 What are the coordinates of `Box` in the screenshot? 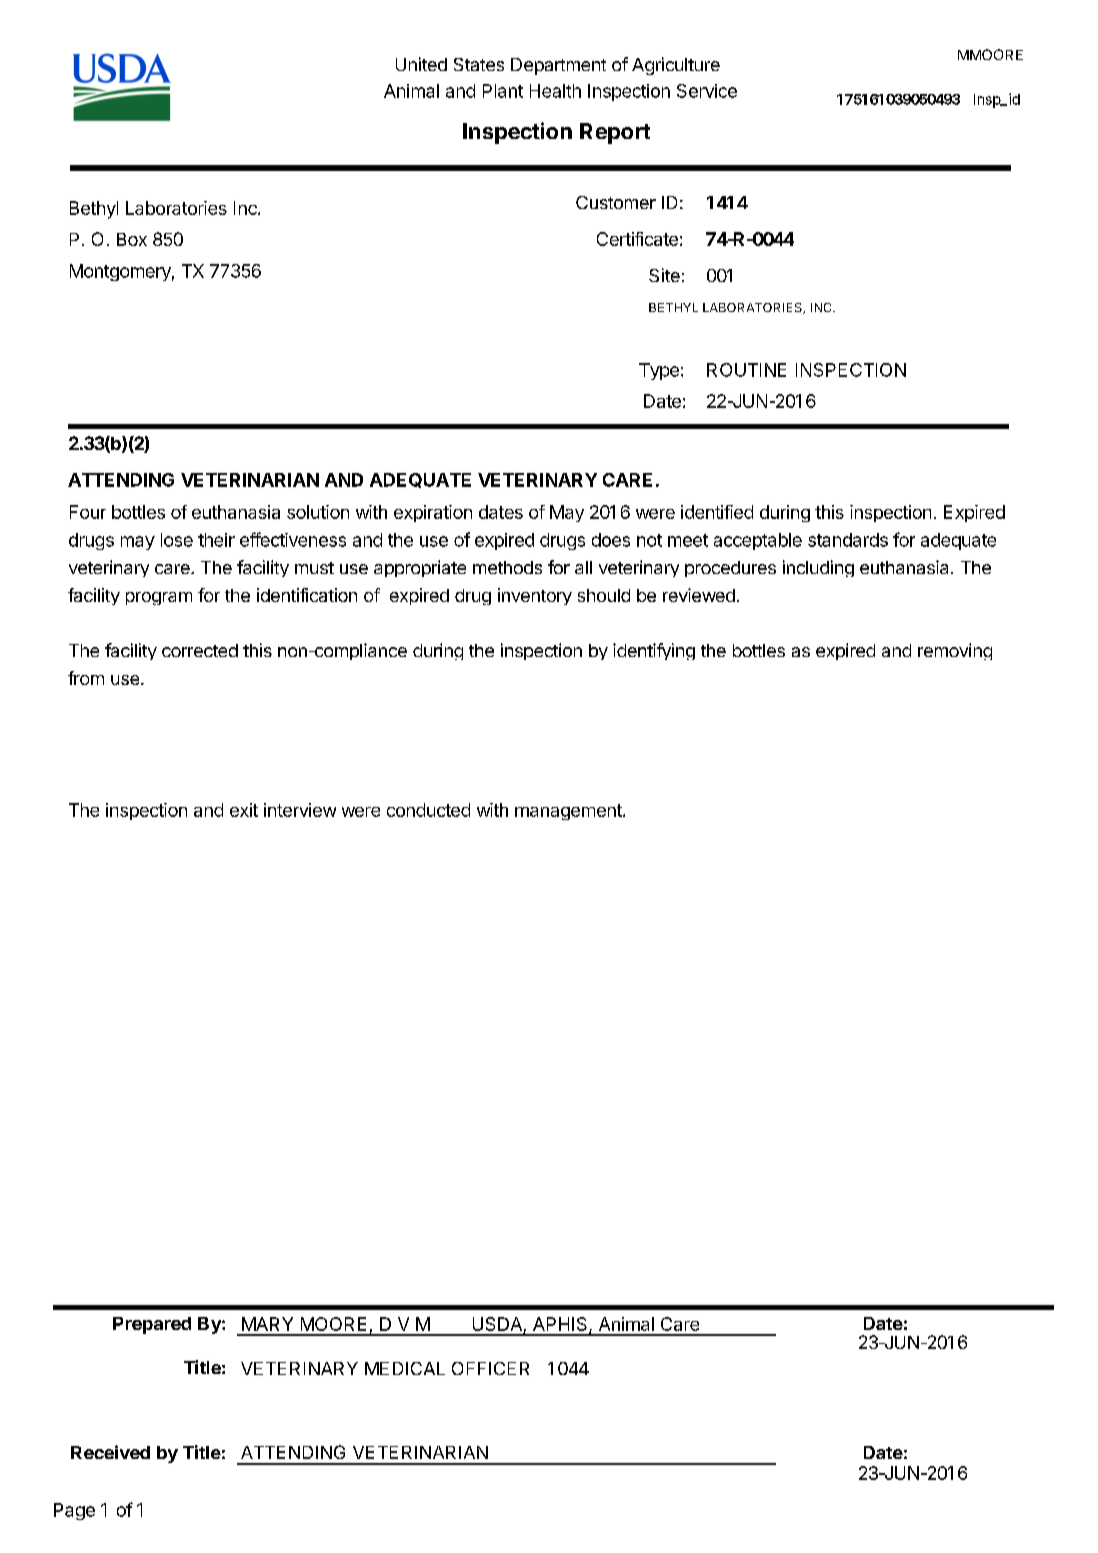 It's located at (132, 239).
